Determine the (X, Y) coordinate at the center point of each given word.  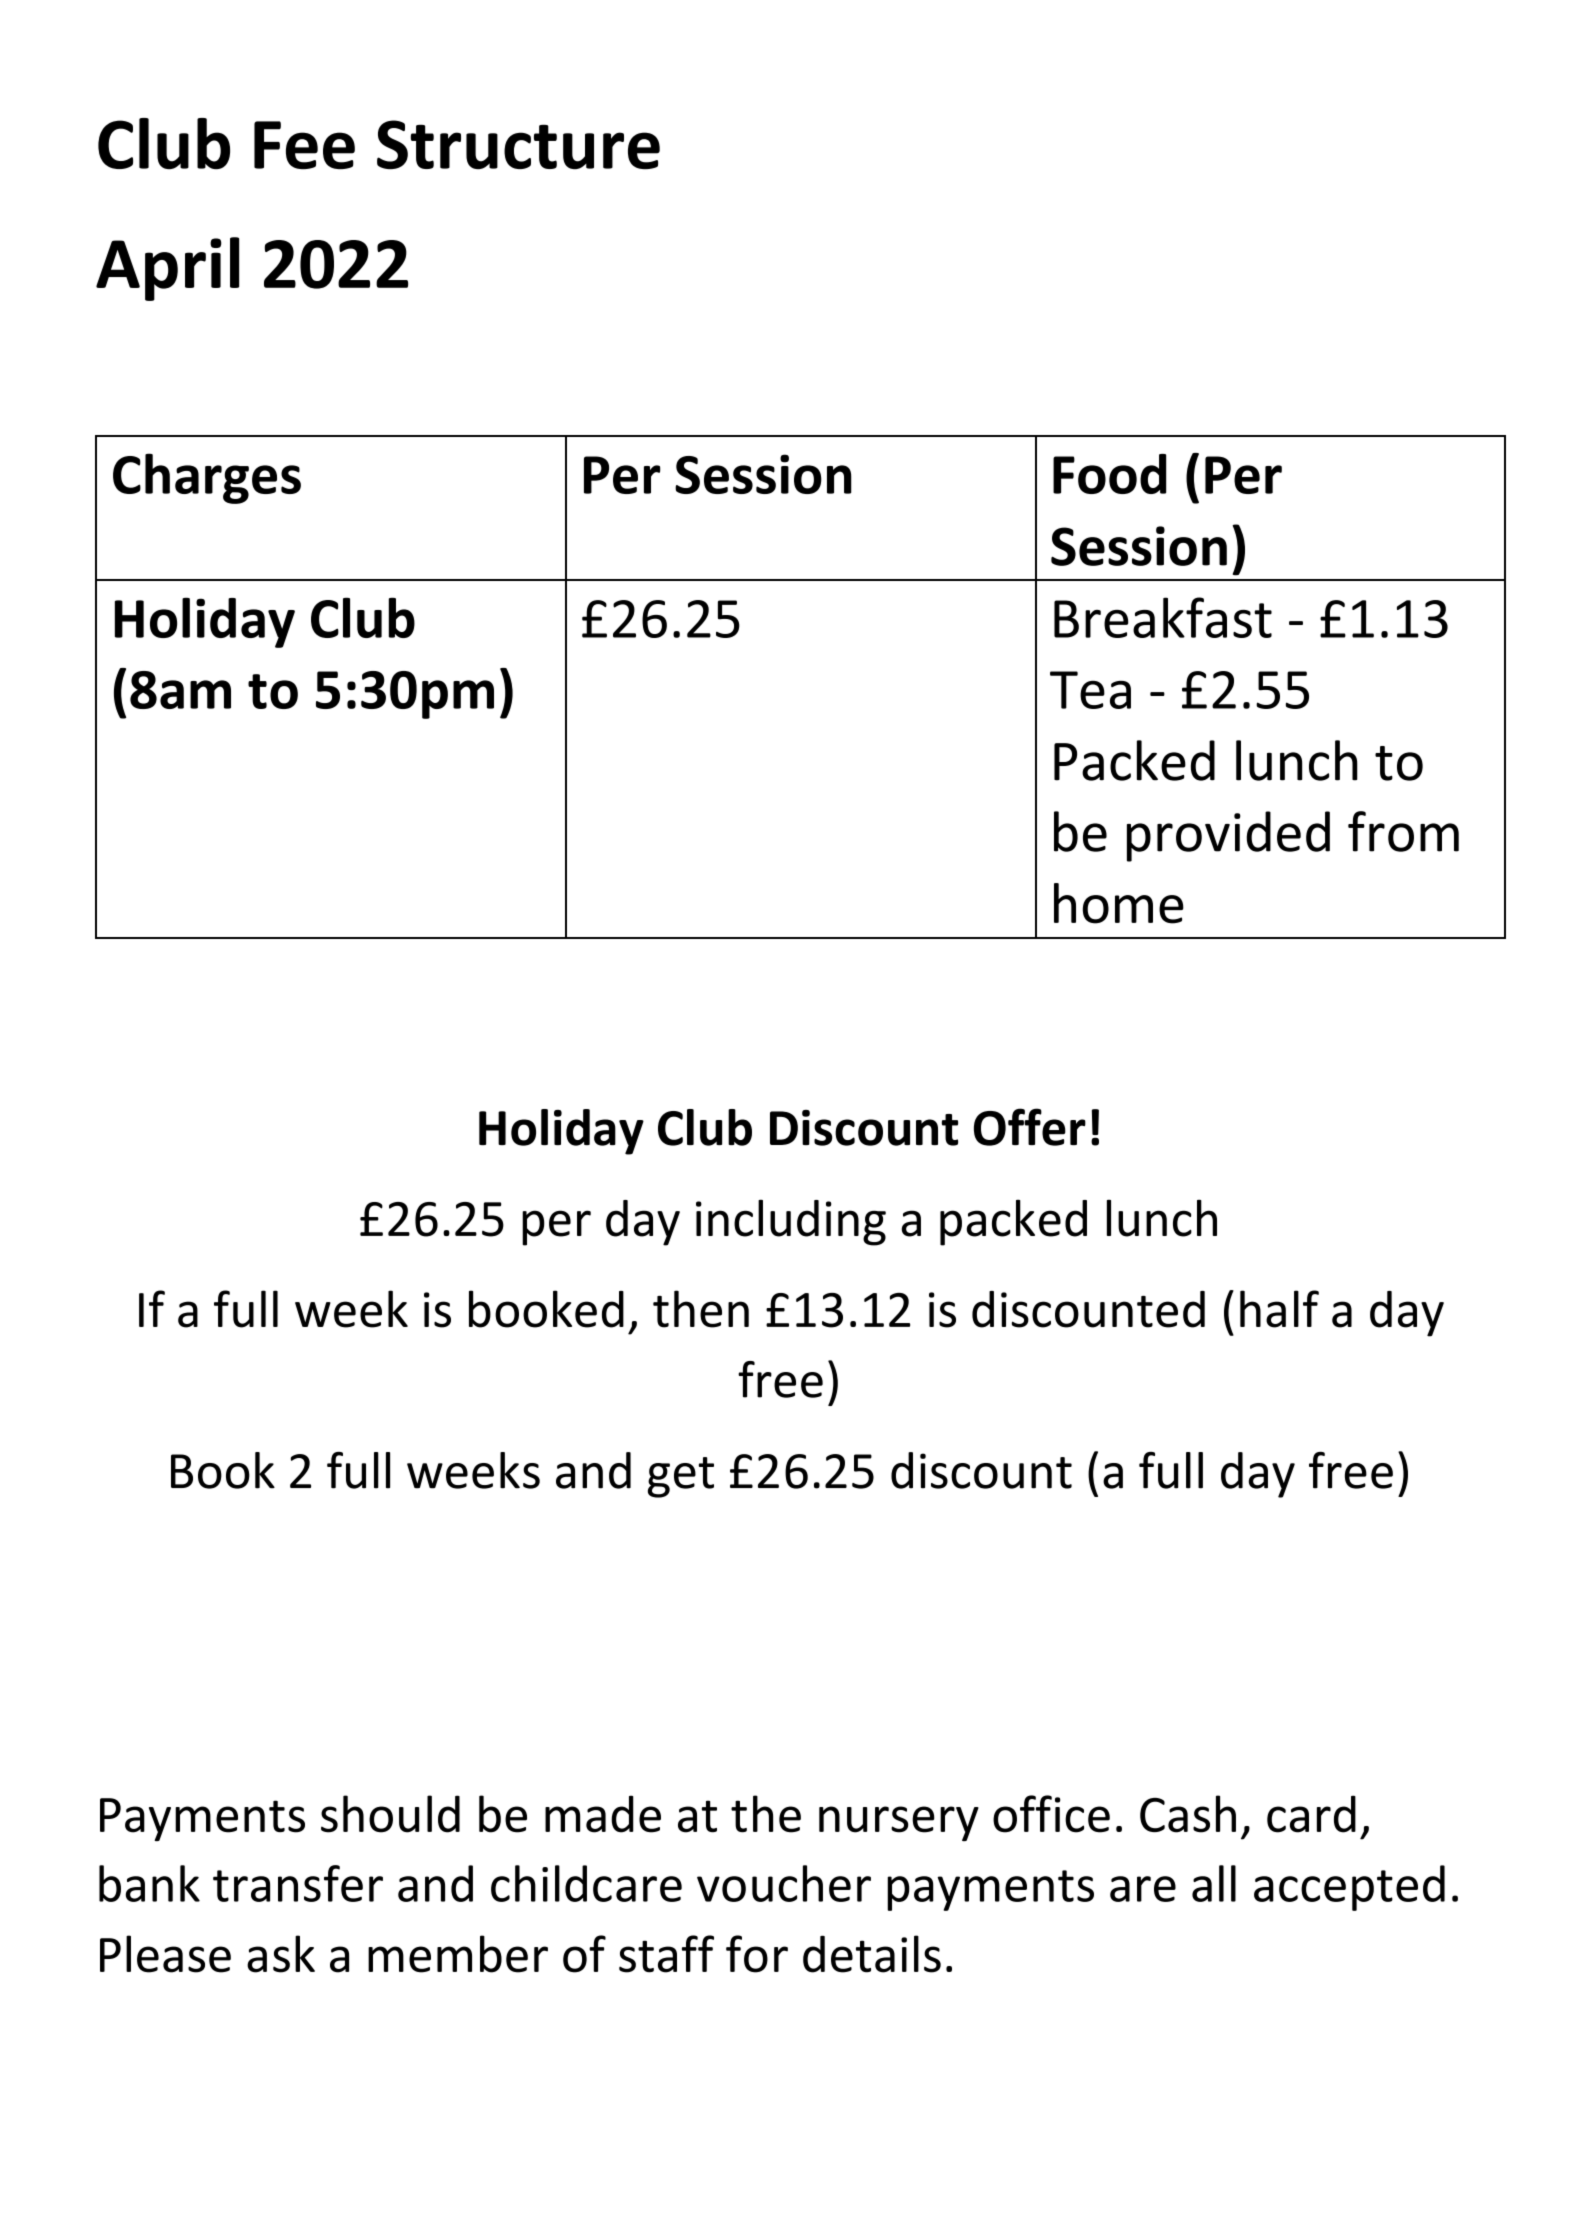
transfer (298, 1883)
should (390, 1814)
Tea (1090, 690)
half (1279, 1309)
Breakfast (1163, 617)
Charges (207, 478)
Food (1109, 474)
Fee (304, 145)
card (1311, 1814)
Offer (1030, 1127)
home (1119, 903)
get (681, 1477)
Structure (518, 145)
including (791, 1222)
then (701, 1309)
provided (1228, 836)
